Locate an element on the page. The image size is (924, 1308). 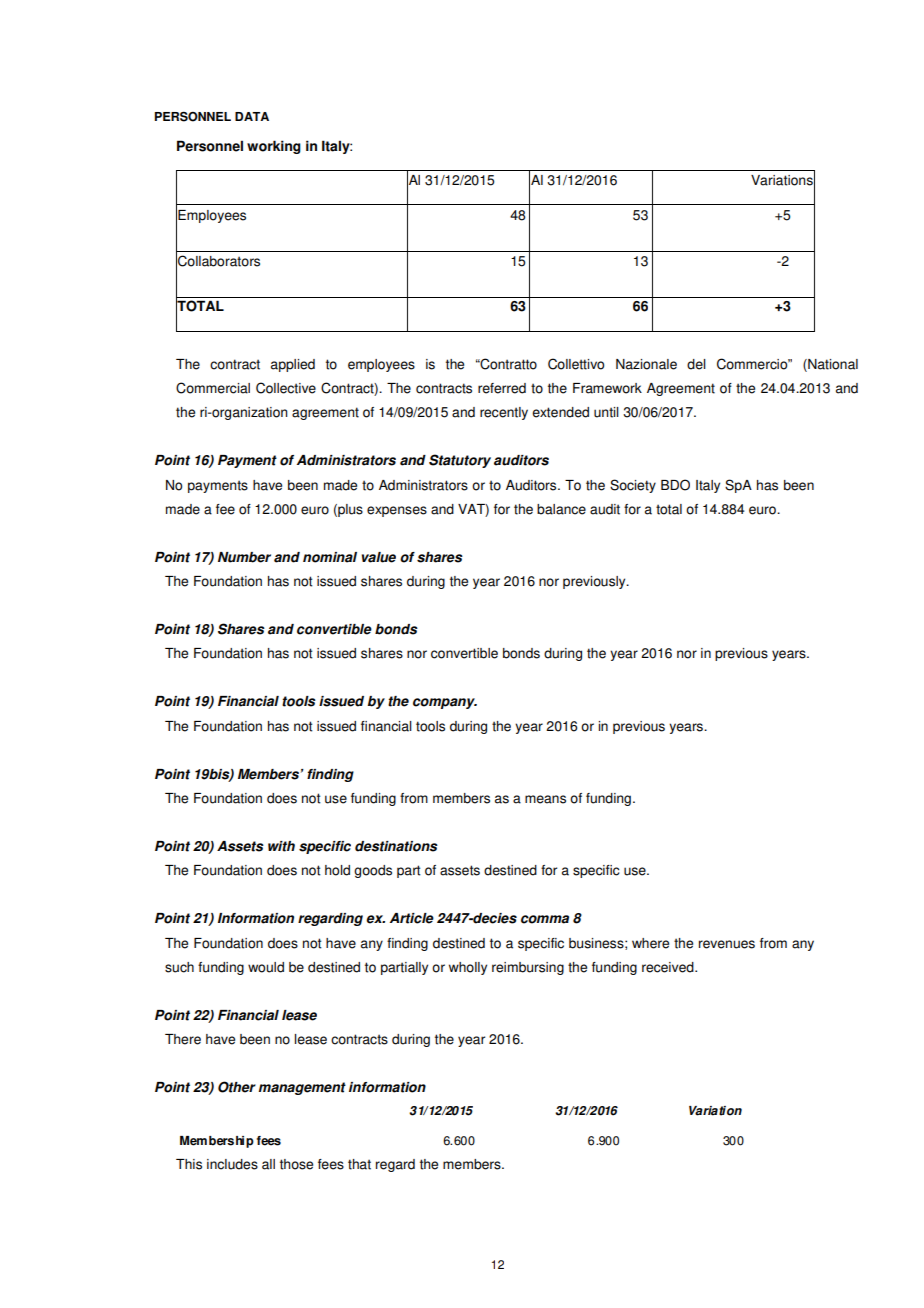
referred is located at coordinates (502, 388).
